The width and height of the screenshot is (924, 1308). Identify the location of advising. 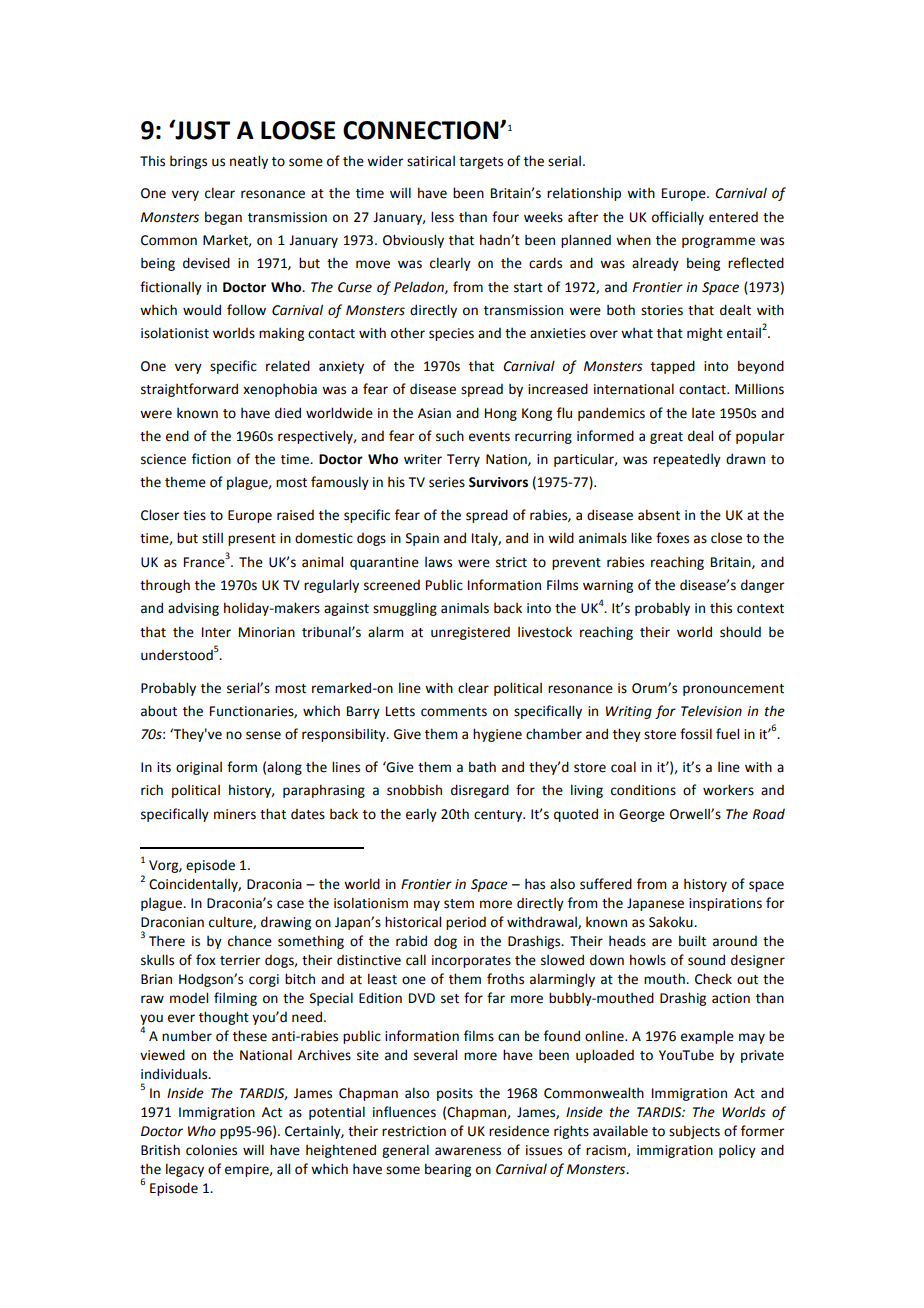
(193, 609).
